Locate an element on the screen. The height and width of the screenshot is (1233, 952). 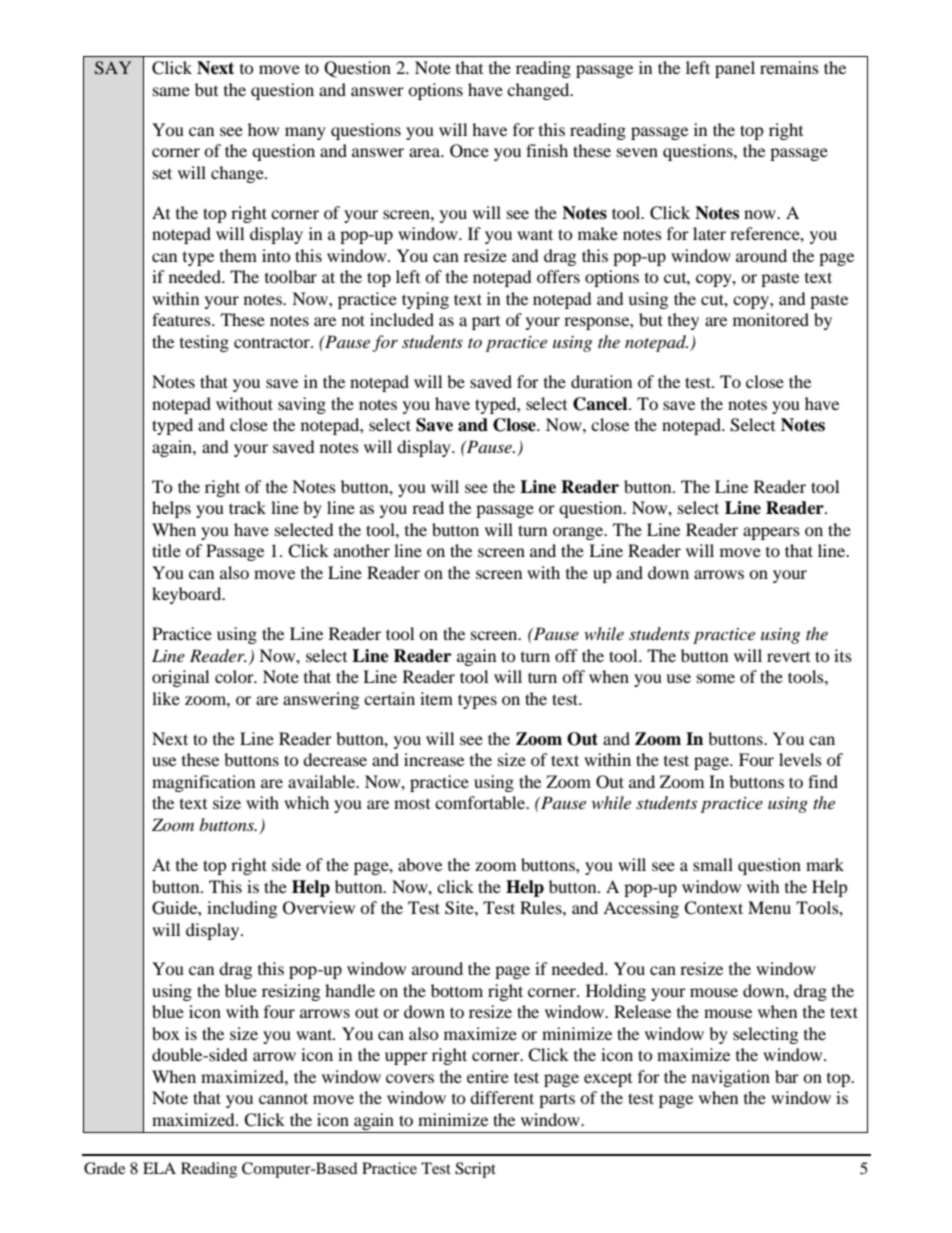
ELA is located at coordinates (159, 1168).
